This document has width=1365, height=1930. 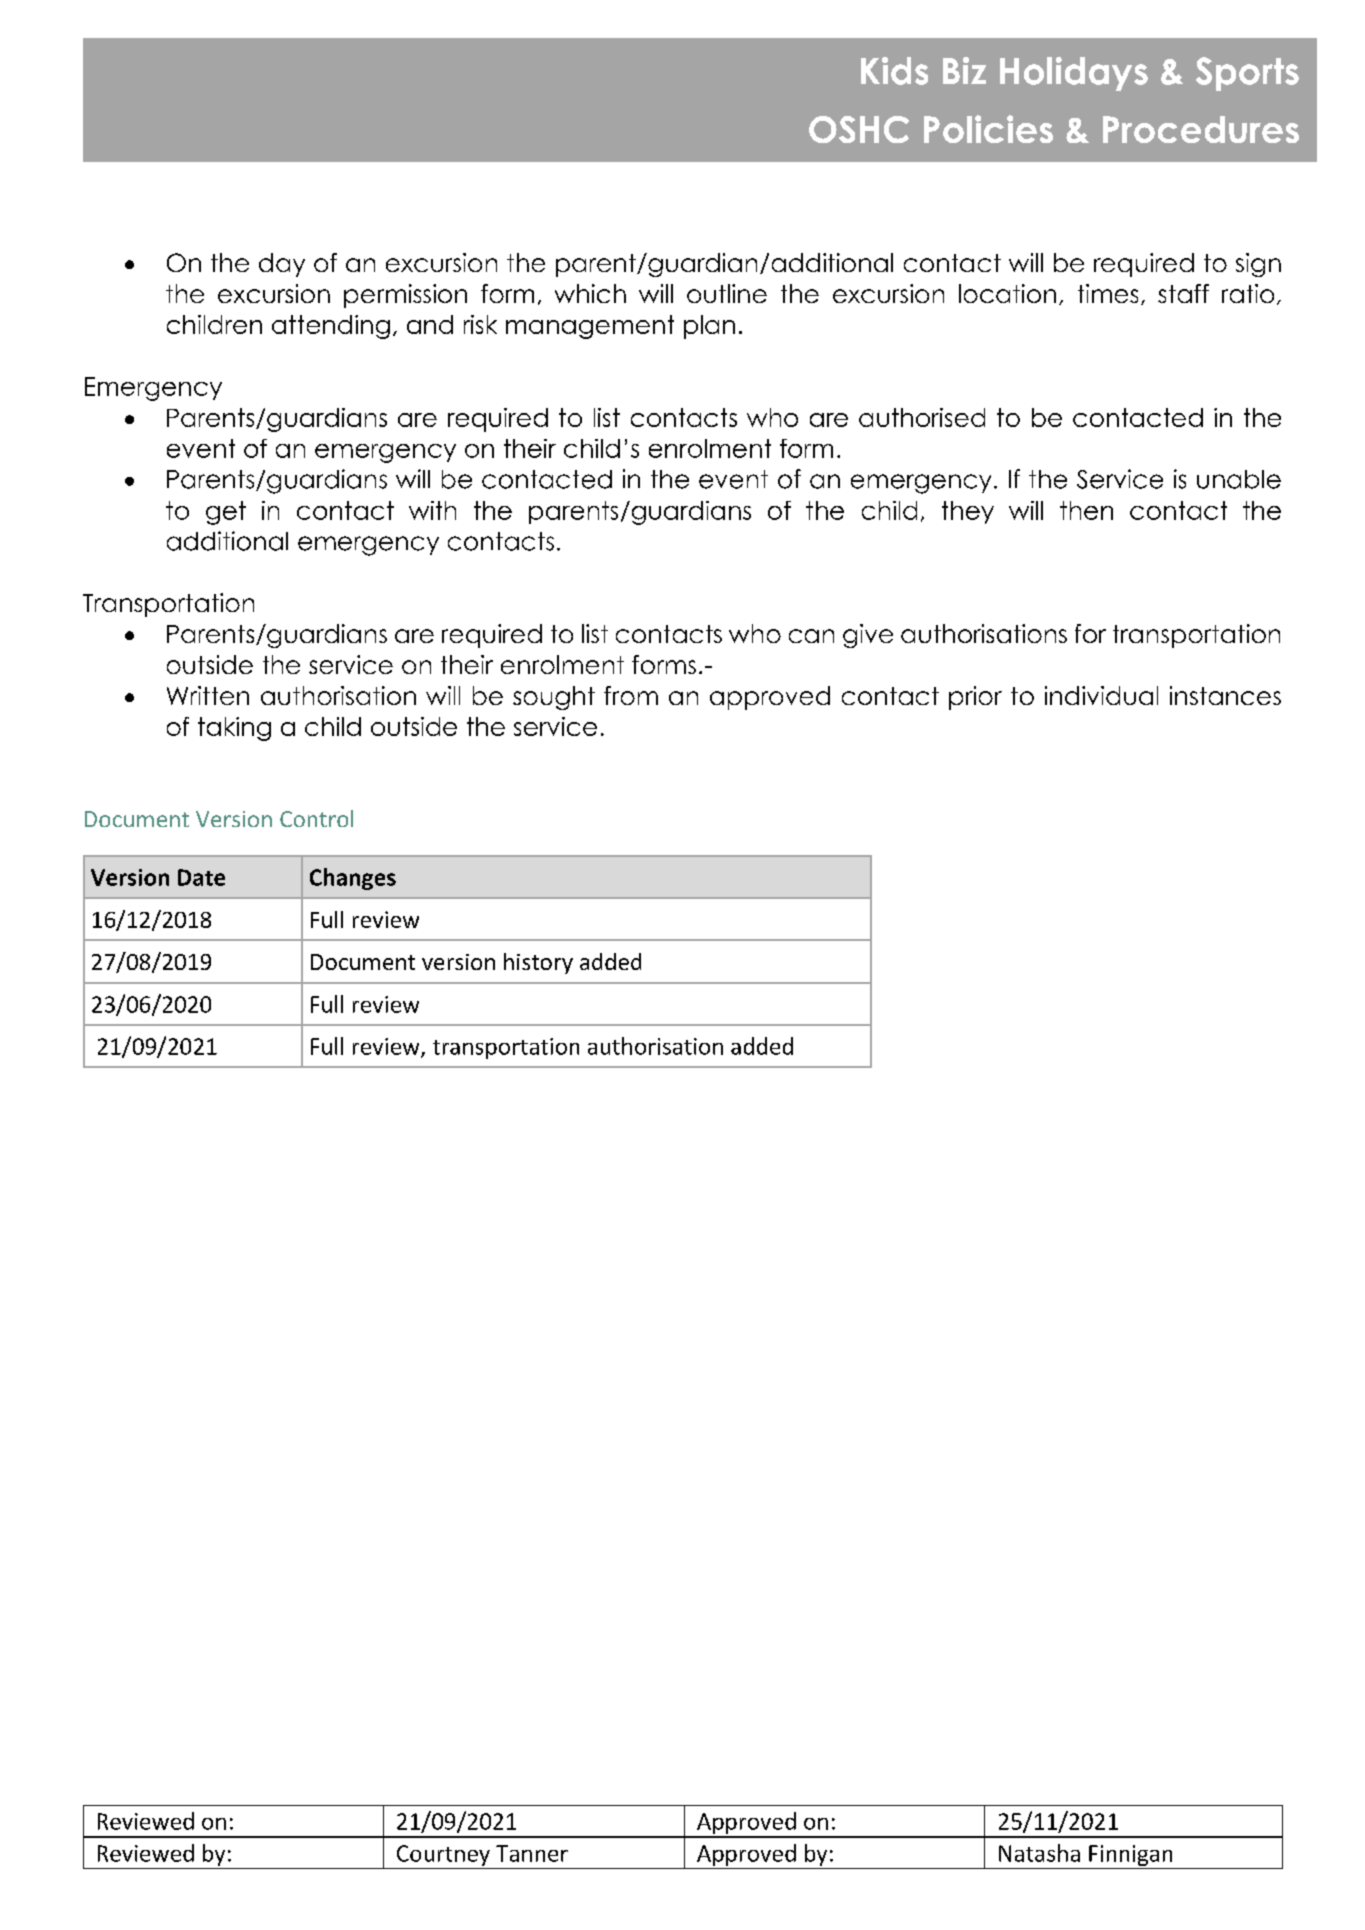 What do you see at coordinates (811, 636) in the document?
I see `can` at bounding box center [811, 636].
